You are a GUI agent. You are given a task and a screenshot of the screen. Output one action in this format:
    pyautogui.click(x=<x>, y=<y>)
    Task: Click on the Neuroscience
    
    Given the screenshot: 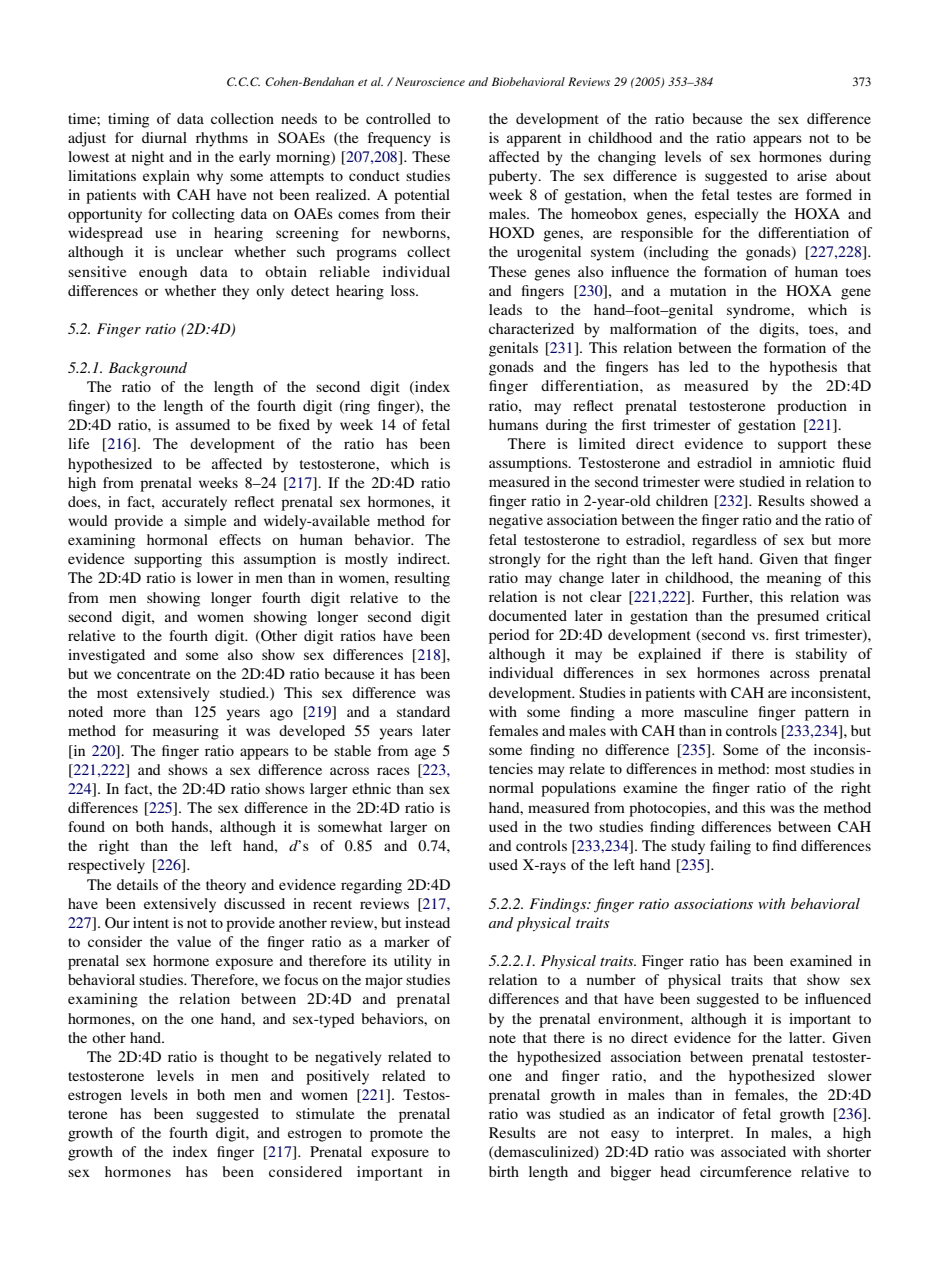 What is the action you would take?
    pyautogui.click(x=430, y=81)
